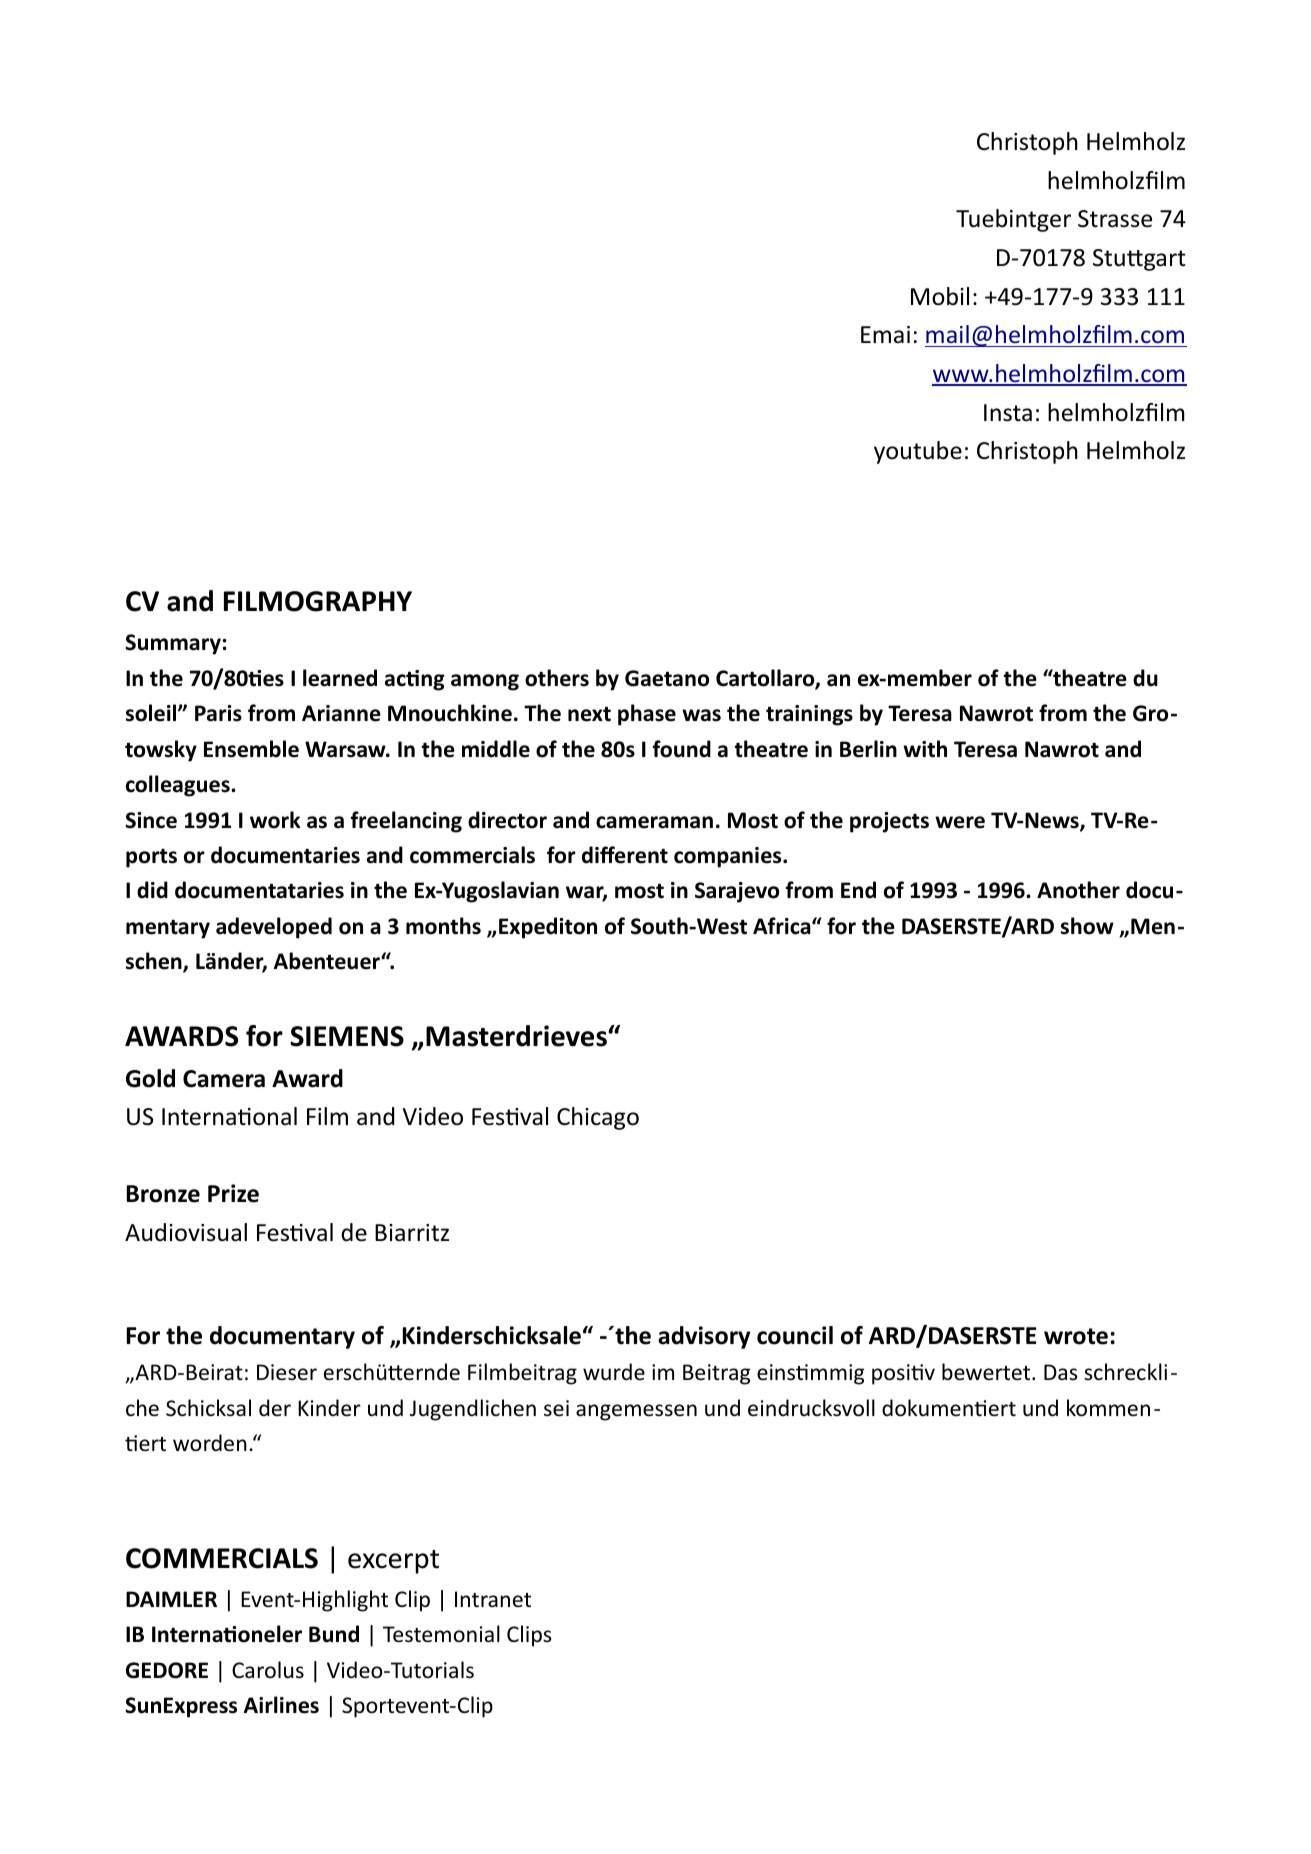  I want to click on advisory, so click(704, 1337).
